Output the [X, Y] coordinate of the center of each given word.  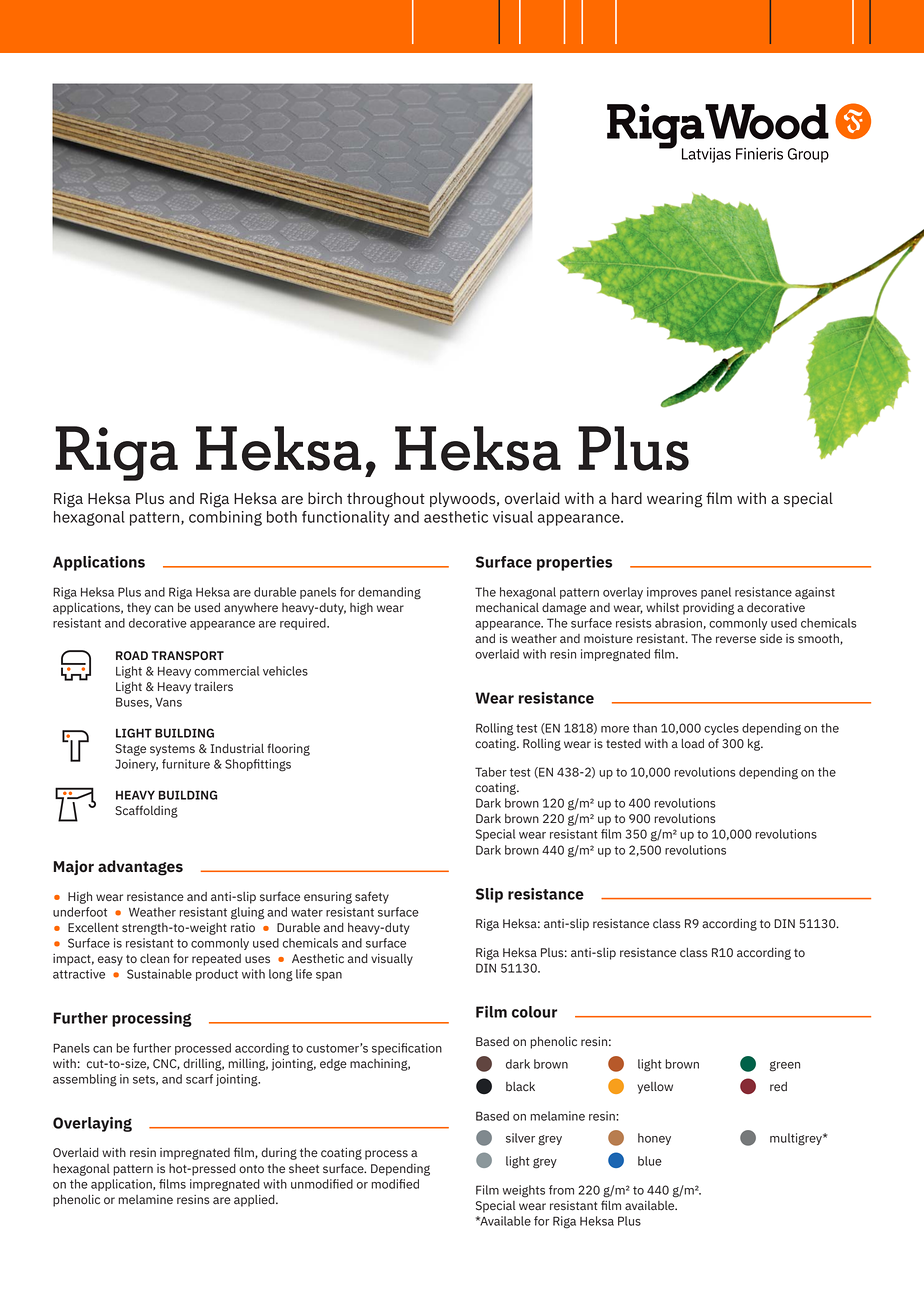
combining [225, 518]
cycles [721, 729]
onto [251, 1169]
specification [407, 1049]
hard [627, 498]
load [692, 744]
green [785, 1066]
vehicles [285, 671]
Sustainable [159, 974]
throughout [386, 500]
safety [372, 897]
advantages [140, 868]
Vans [168, 702]
